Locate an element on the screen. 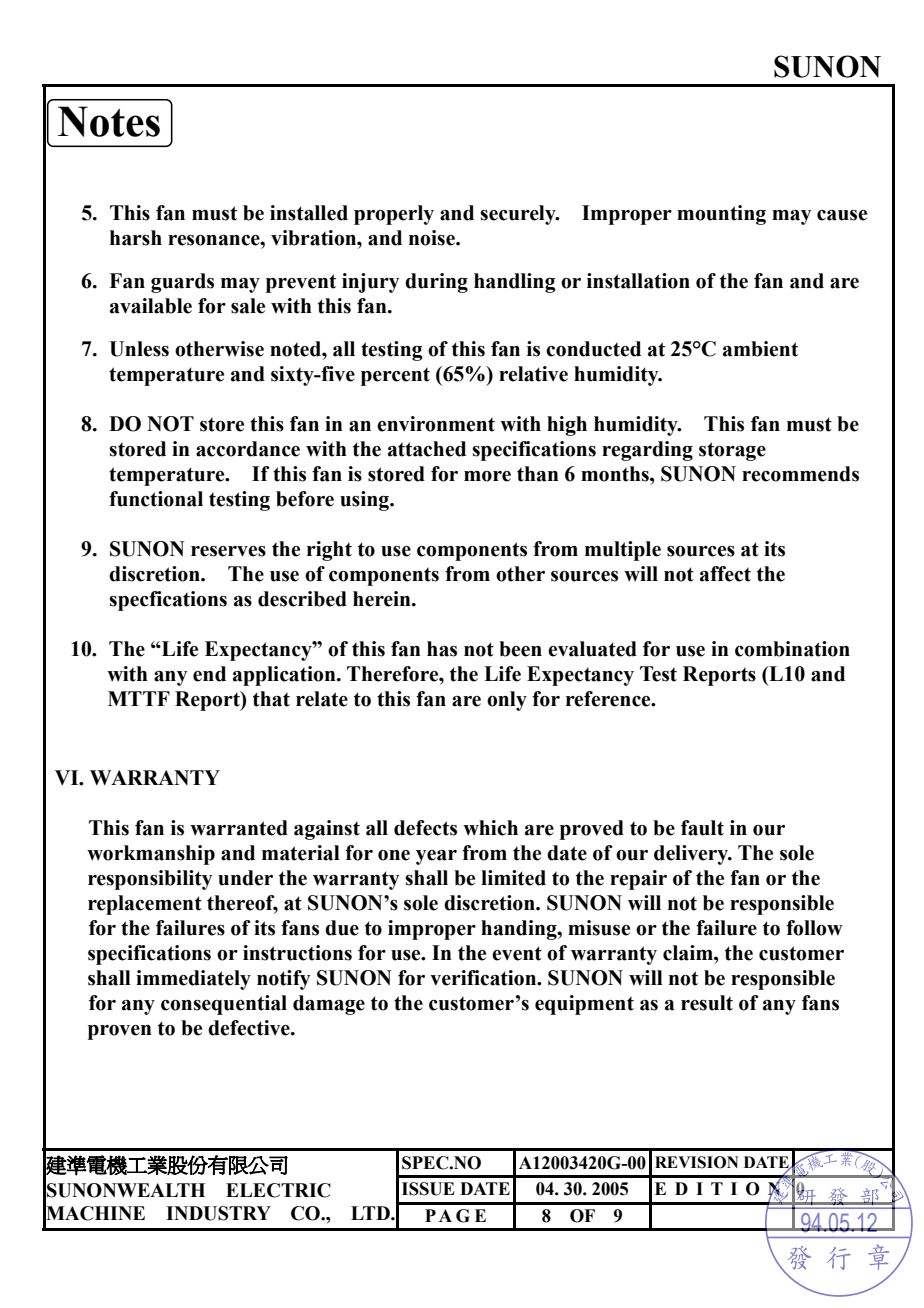  Notes is located at coordinates (109, 121).
